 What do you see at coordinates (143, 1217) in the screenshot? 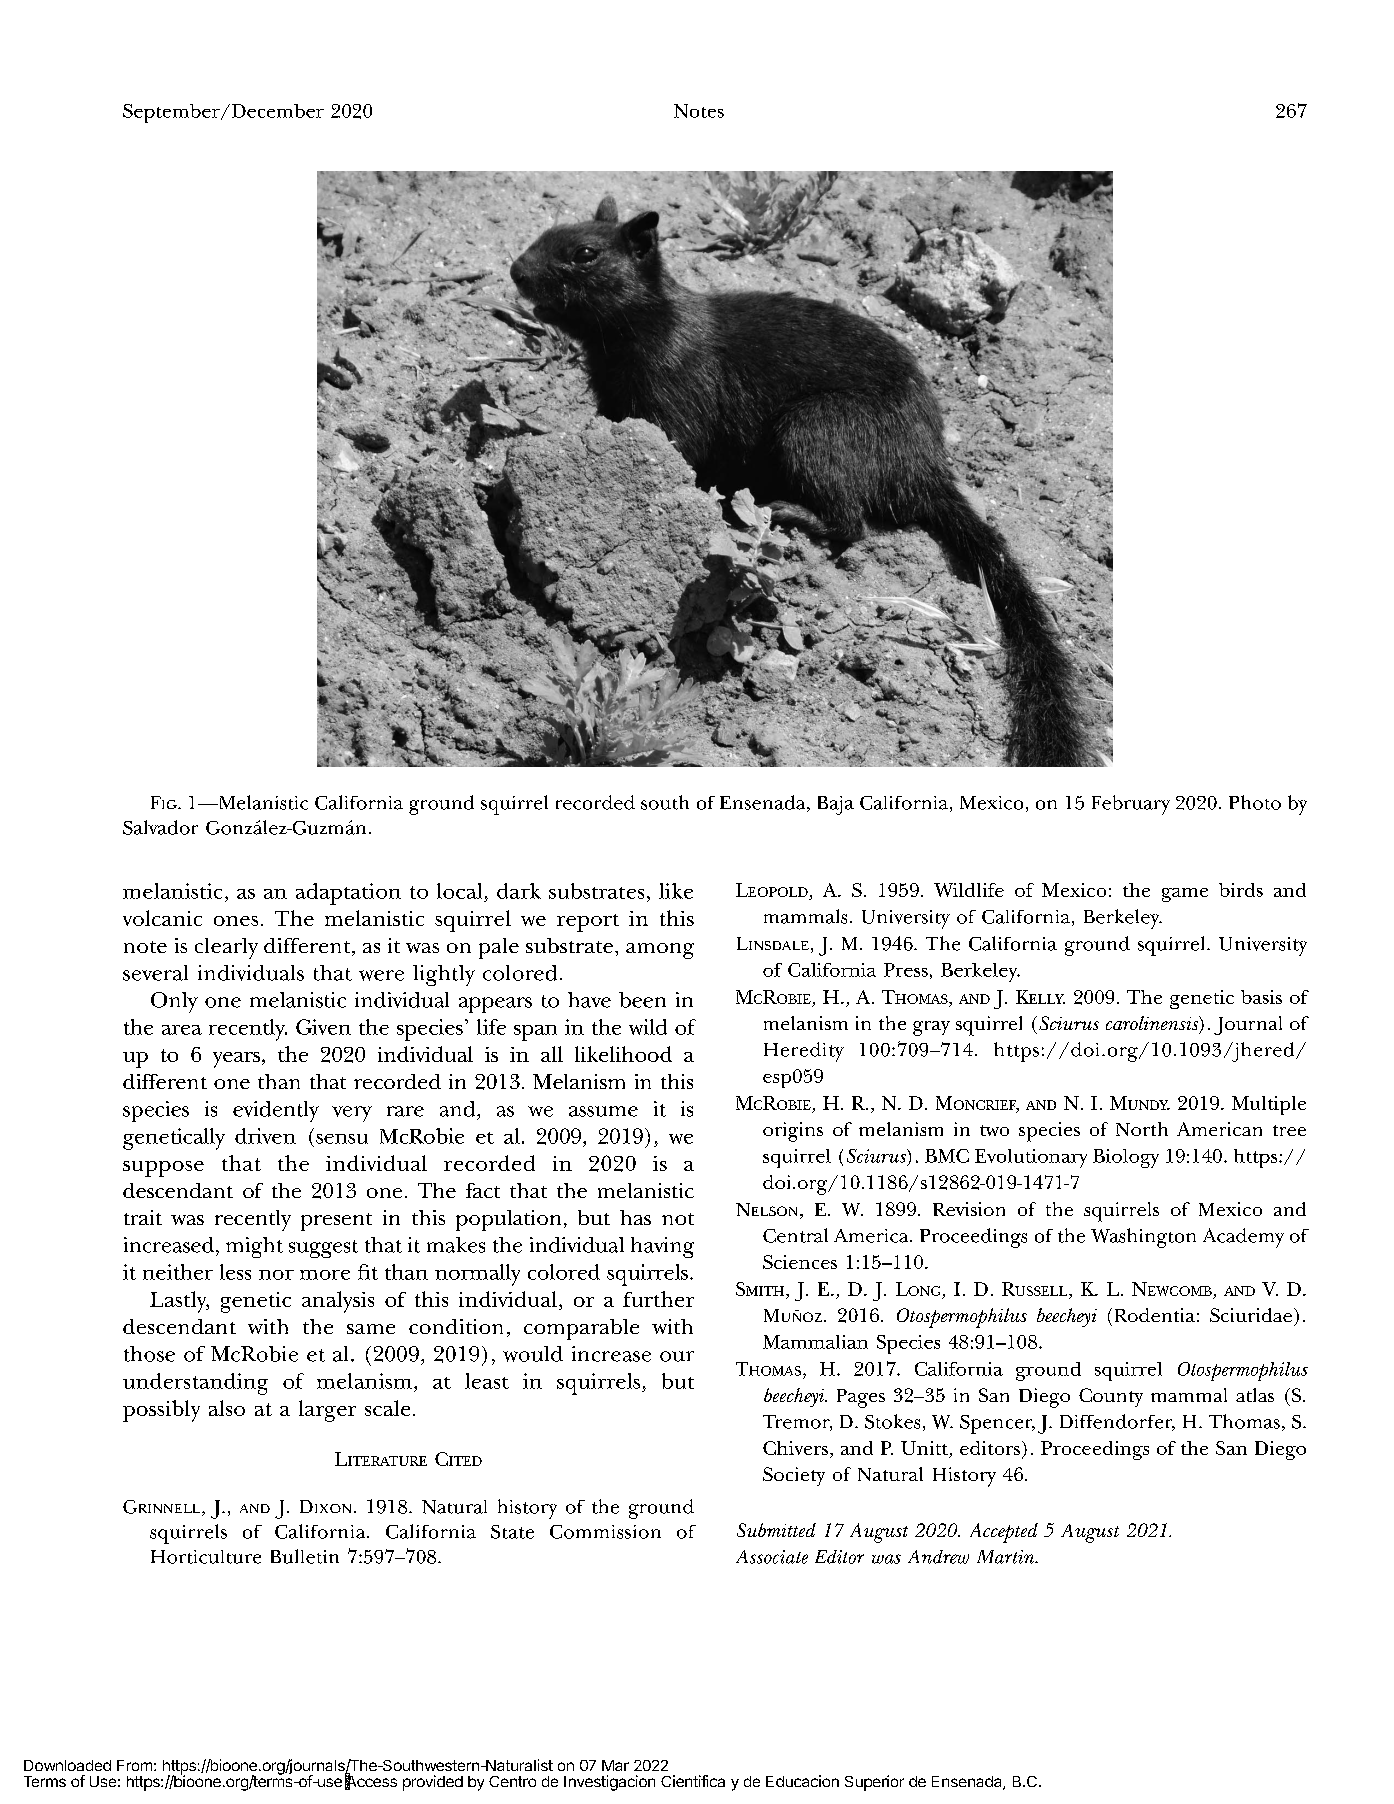
I see `trait` at bounding box center [143, 1217].
